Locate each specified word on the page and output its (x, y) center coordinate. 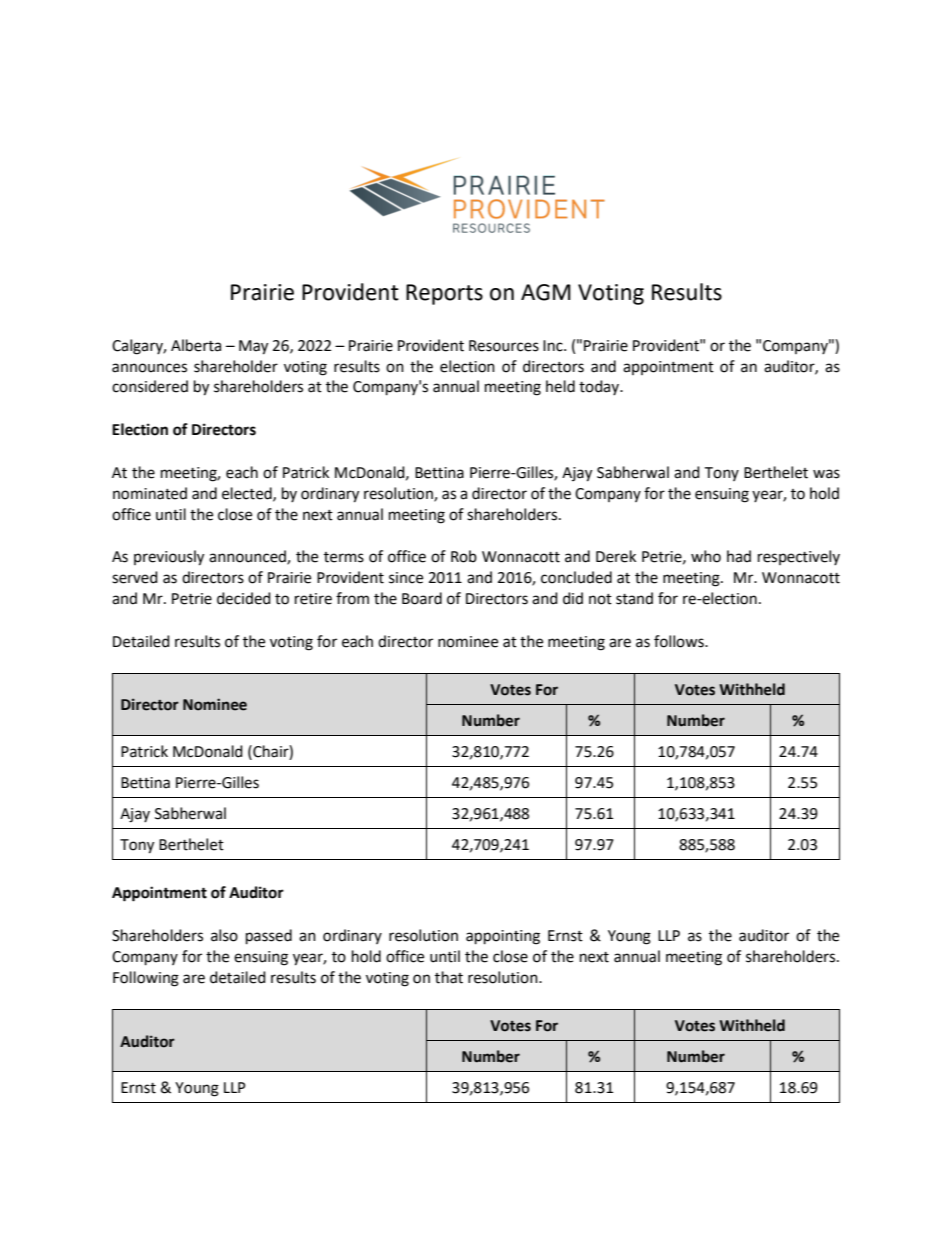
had (739, 556)
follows (680, 641)
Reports (444, 294)
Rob (464, 556)
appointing (503, 937)
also (224, 935)
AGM (546, 292)
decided (244, 598)
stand (634, 598)
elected (248, 494)
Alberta (196, 345)
